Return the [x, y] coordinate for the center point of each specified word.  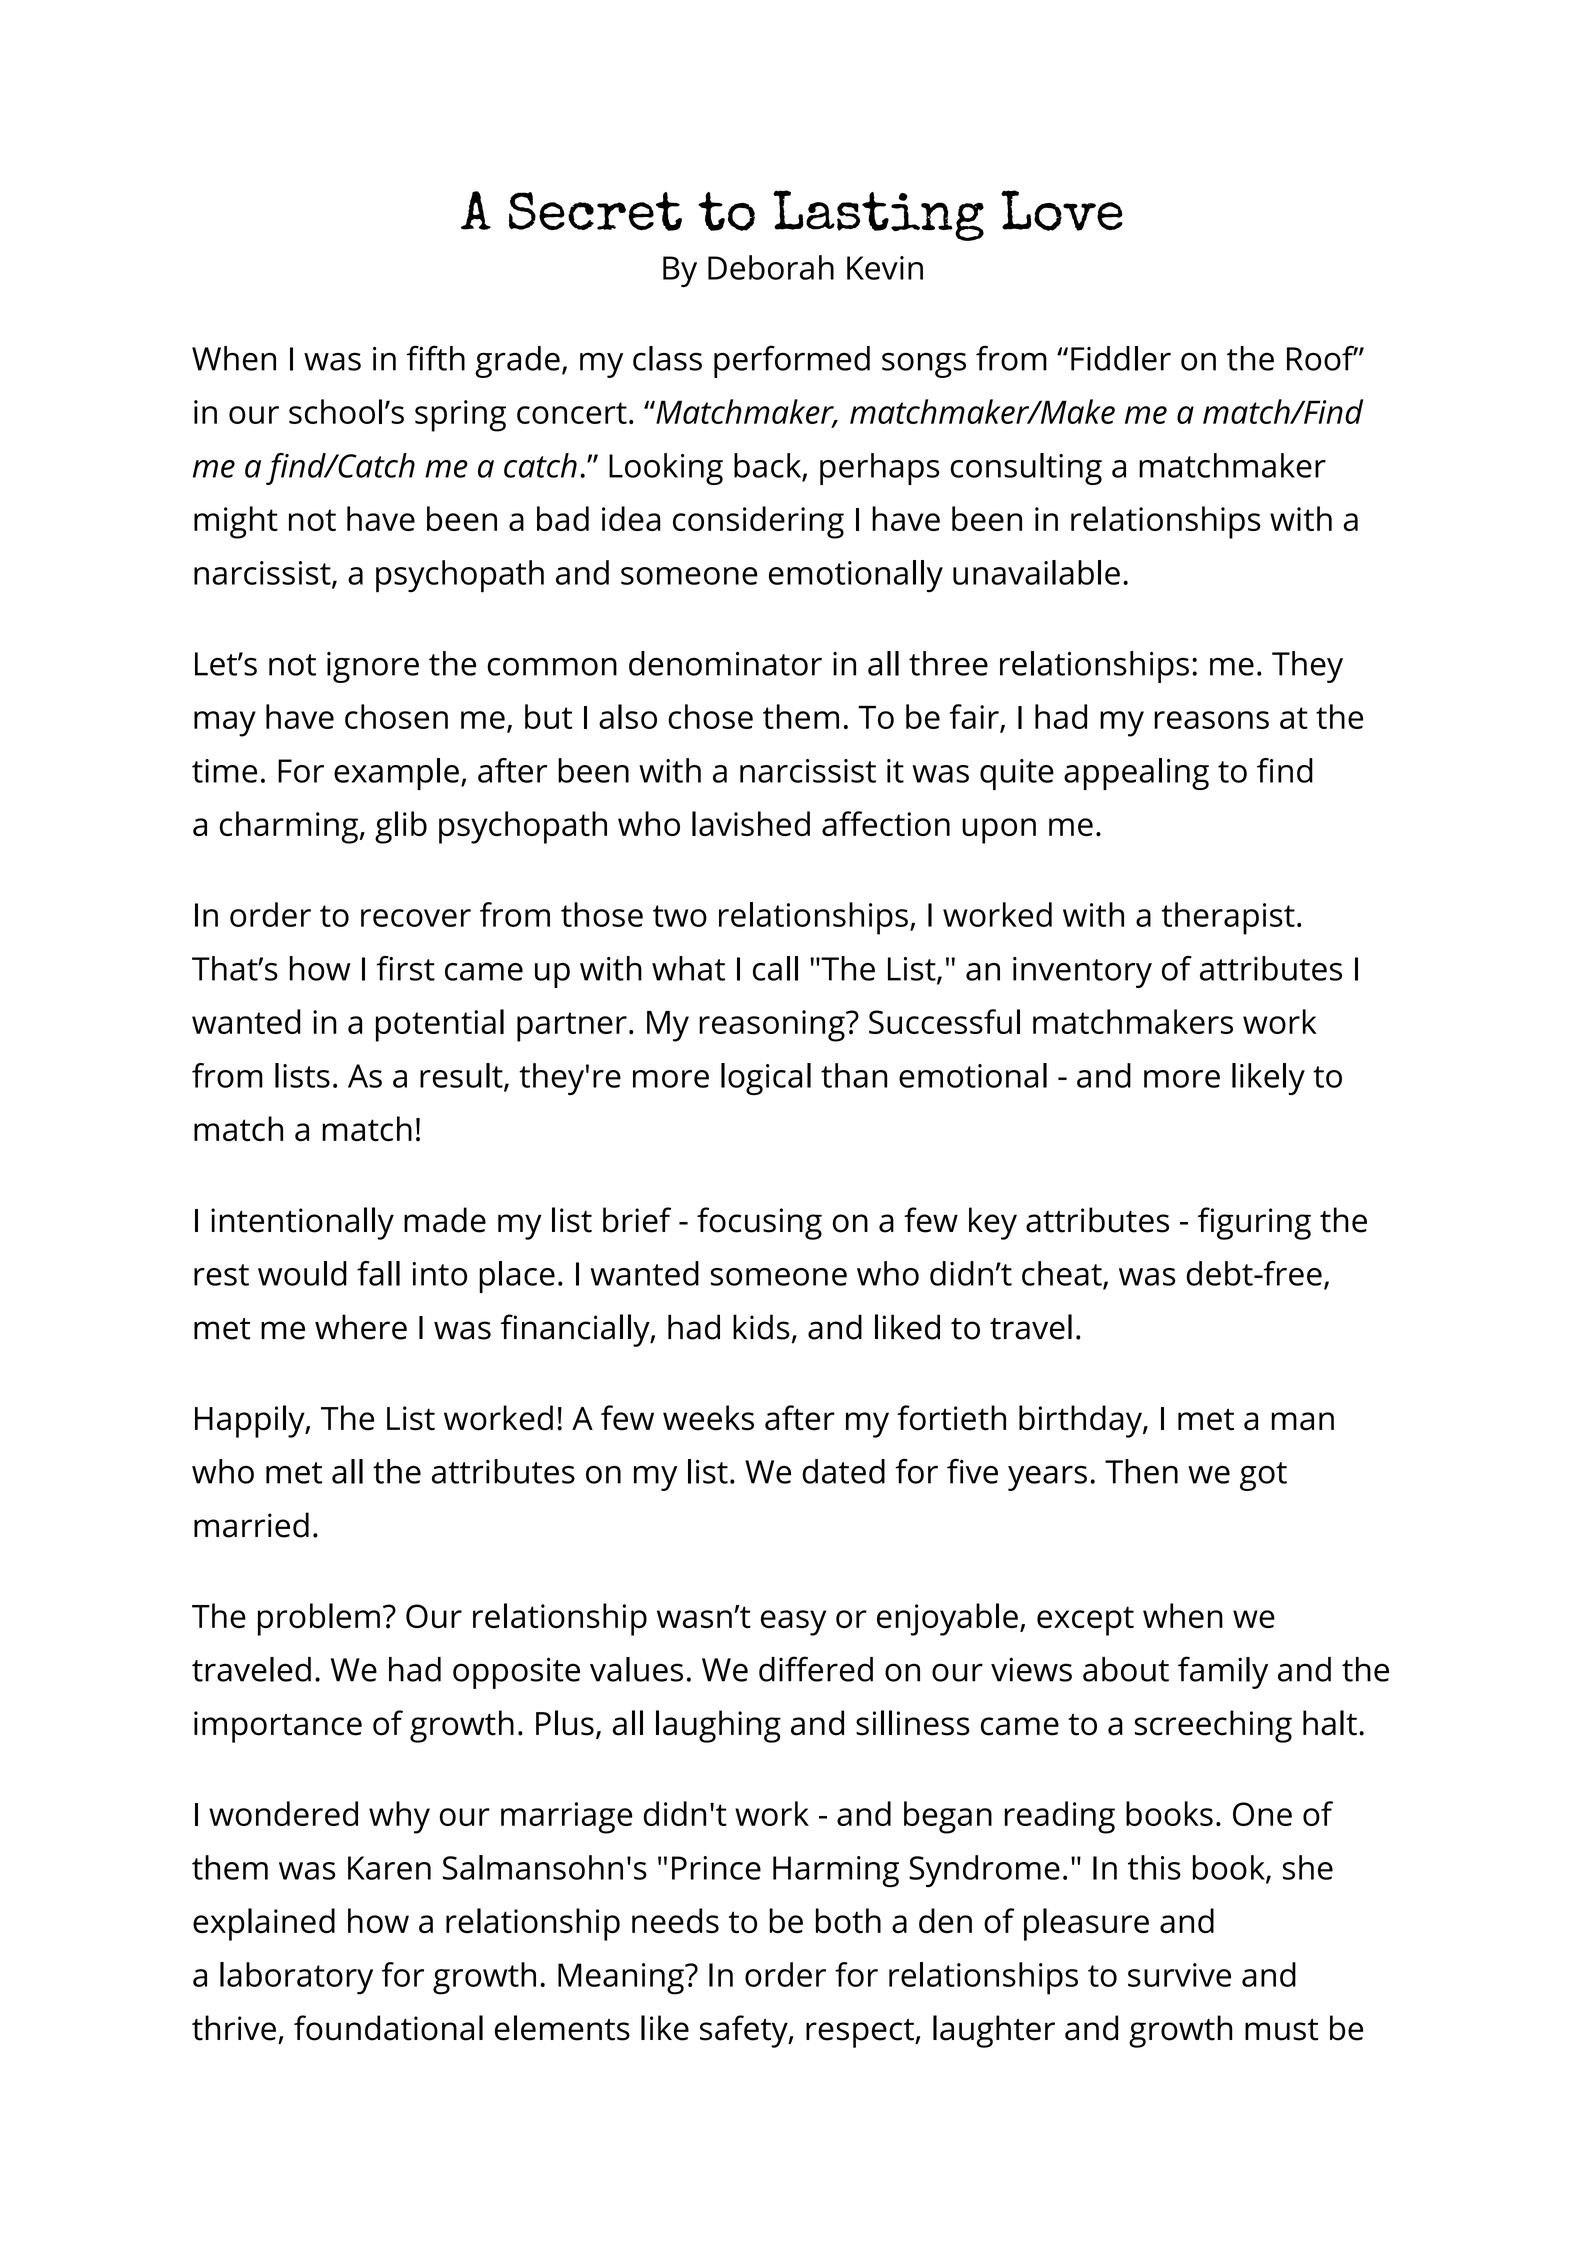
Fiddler [1121, 358]
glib [401, 827]
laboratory [296, 1978]
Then [1141, 1471]
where [361, 1327]
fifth [436, 358]
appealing [1136, 774]
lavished [751, 823]
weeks [708, 1418]
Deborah [771, 267]
